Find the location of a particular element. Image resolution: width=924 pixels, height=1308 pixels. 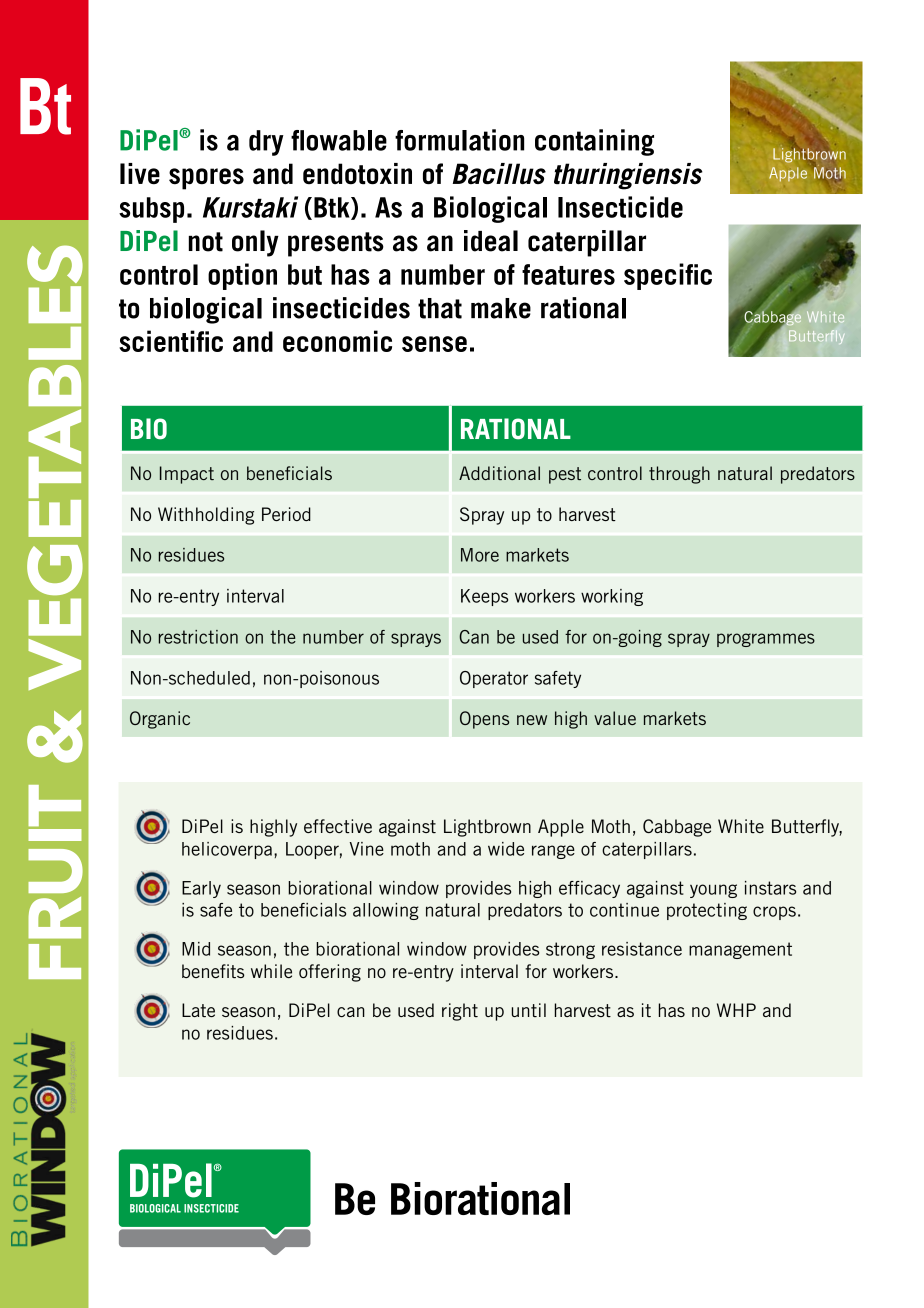

helicoverpa is located at coordinates (227, 850).
